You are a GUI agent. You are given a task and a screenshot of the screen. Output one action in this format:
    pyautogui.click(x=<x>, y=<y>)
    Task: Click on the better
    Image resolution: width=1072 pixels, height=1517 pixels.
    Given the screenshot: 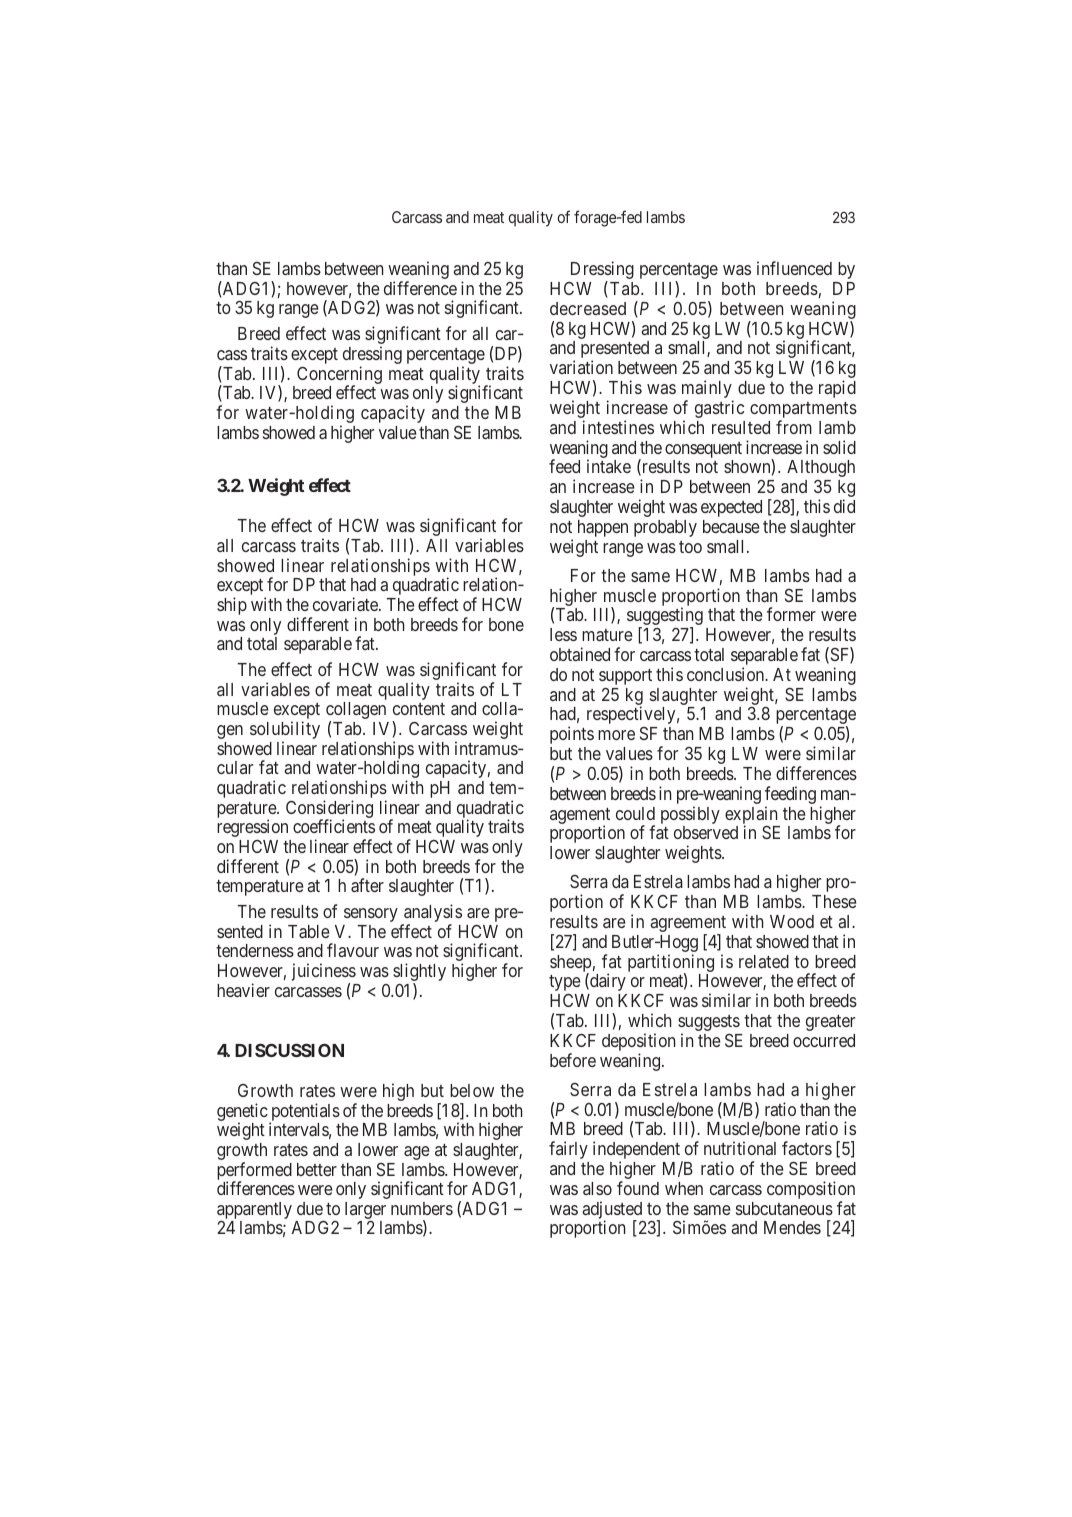 What is the action you would take?
    pyautogui.click(x=317, y=1169)
